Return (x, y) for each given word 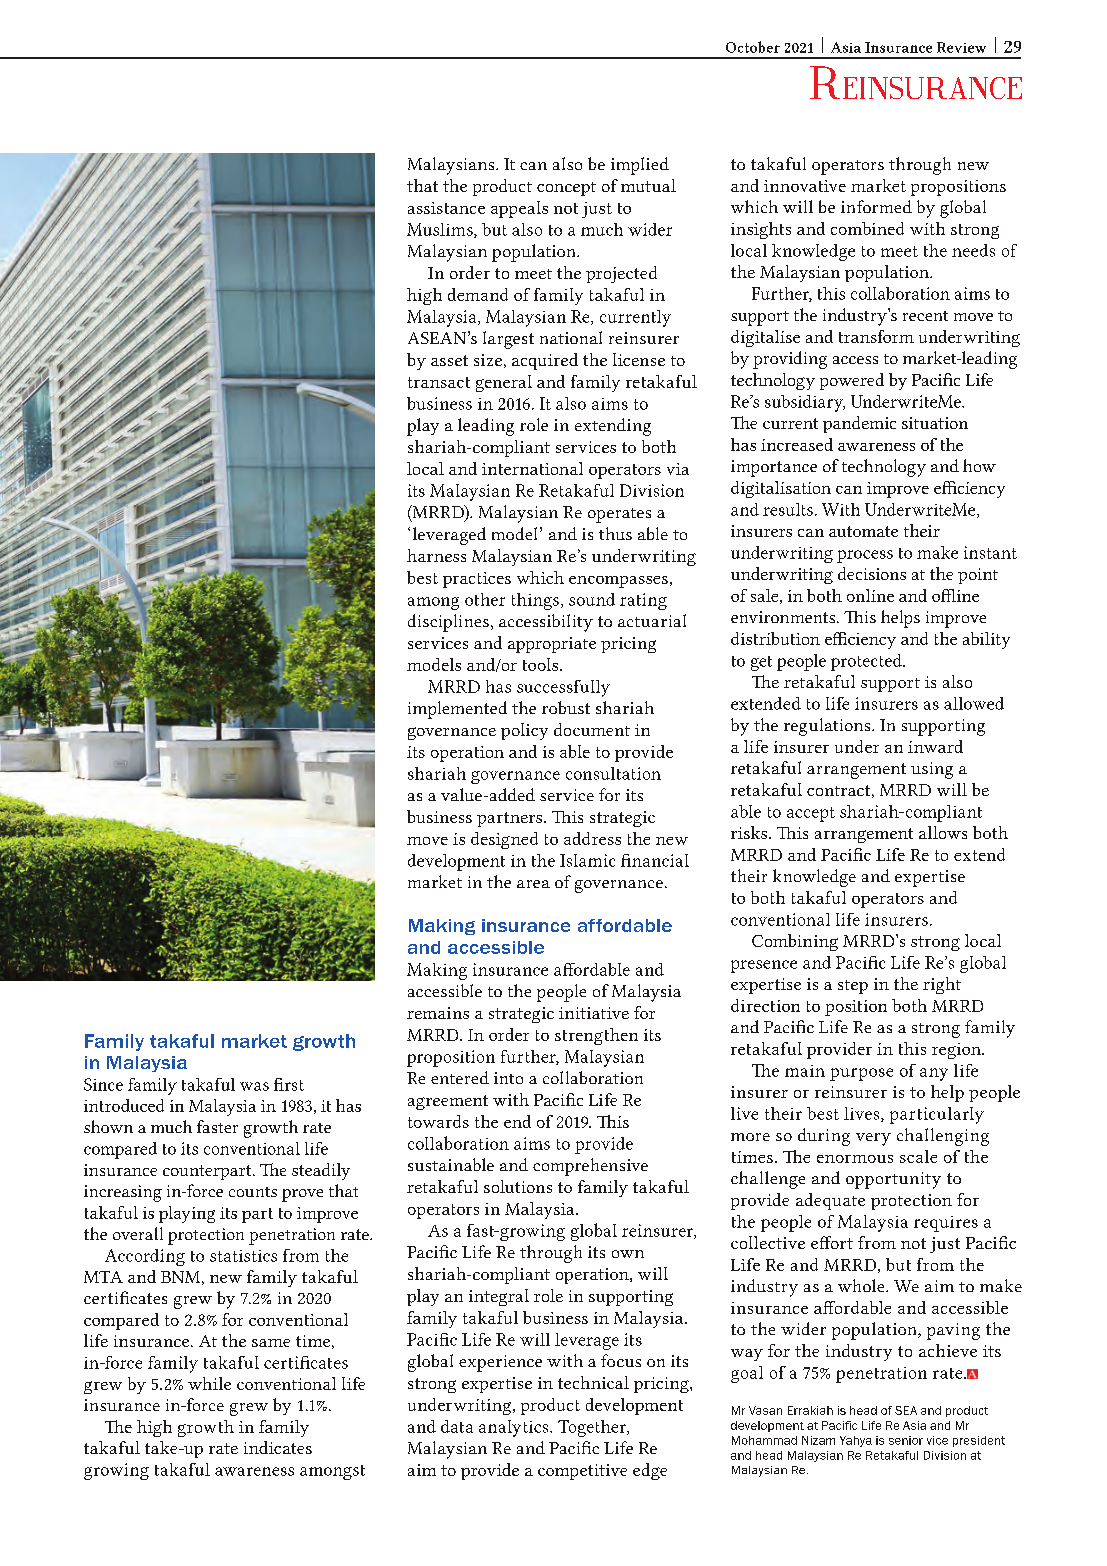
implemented (457, 710)
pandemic (859, 424)
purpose (861, 1074)
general (504, 383)
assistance (446, 208)
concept (566, 189)
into (508, 1078)
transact (439, 382)
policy (524, 731)
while (209, 1383)
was (254, 1086)
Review (961, 47)
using (932, 770)
